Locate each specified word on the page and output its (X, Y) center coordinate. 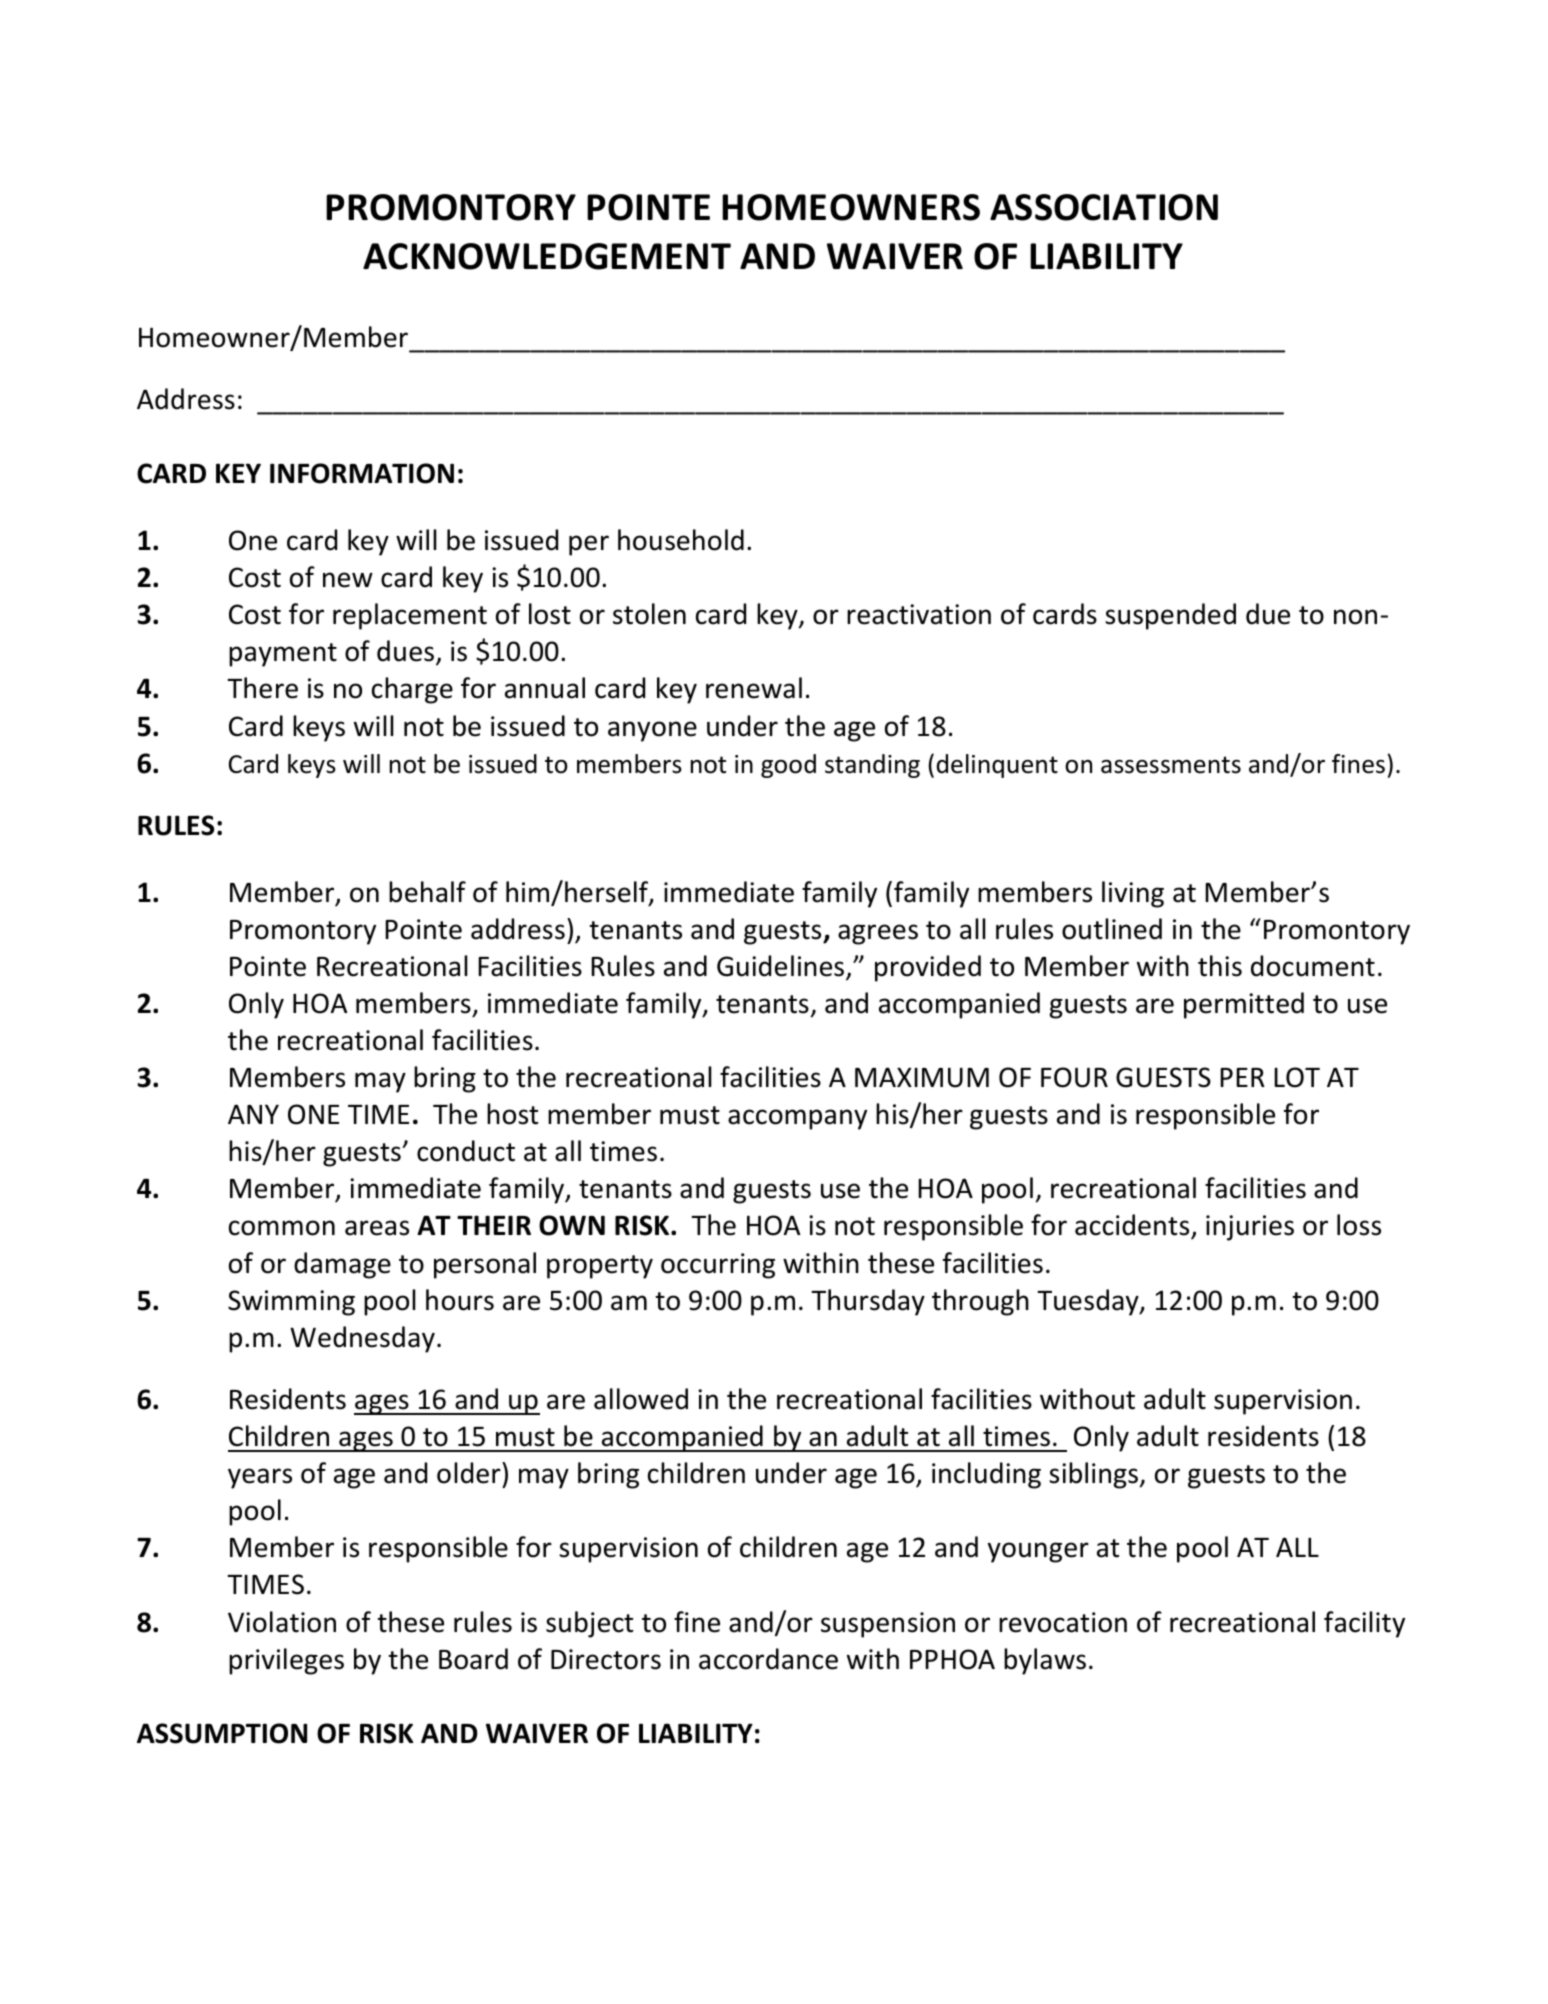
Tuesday (1089, 1302)
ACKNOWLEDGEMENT (547, 256)
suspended (1170, 616)
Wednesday (362, 1339)
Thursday (868, 1302)
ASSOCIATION (1104, 207)
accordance (768, 1659)
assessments (1171, 765)
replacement (410, 616)
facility (1364, 1624)
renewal (754, 688)
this (1220, 966)
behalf (427, 892)
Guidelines (782, 967)
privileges (286, 1661)
